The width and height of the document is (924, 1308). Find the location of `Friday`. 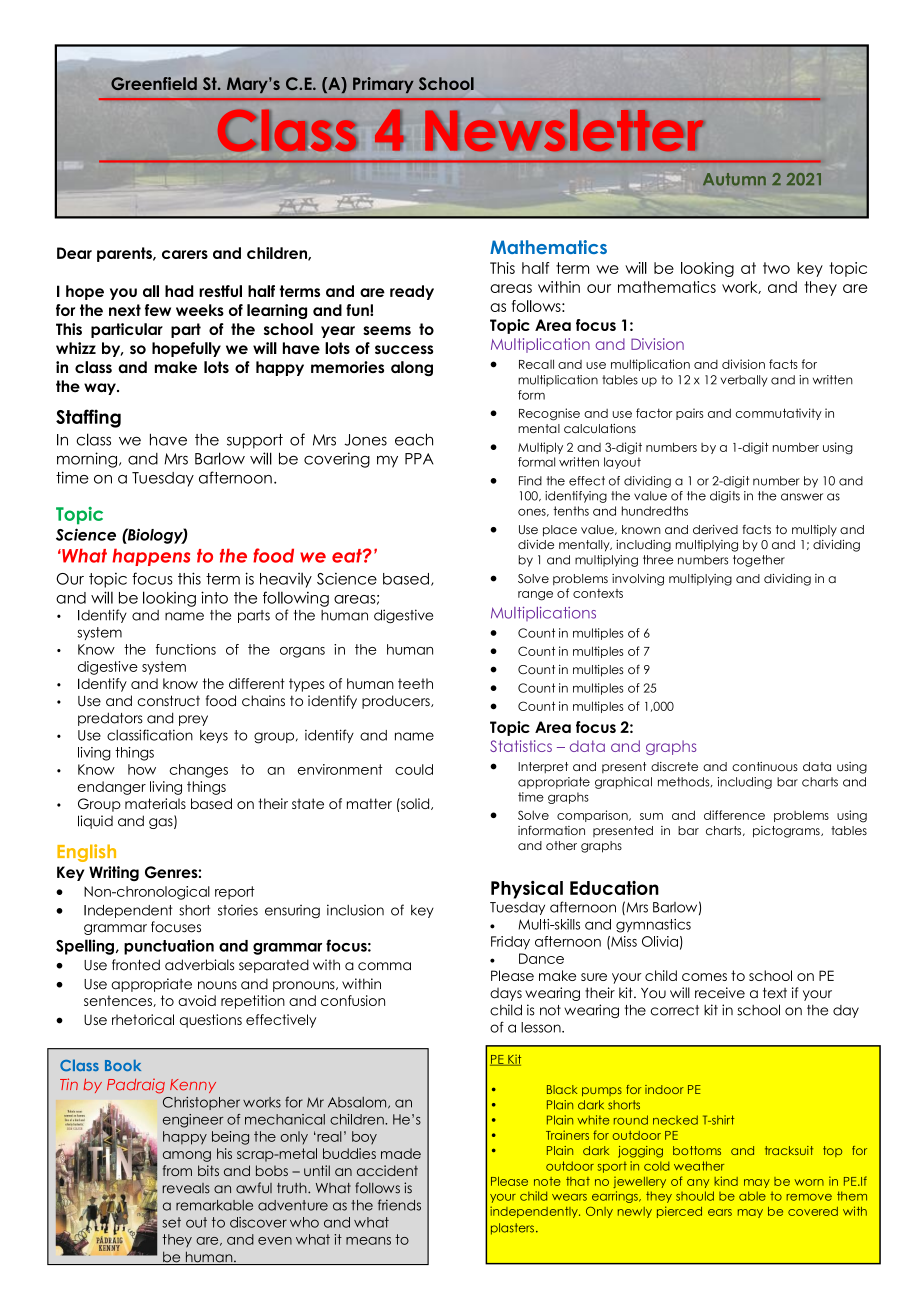

Friday is located at coordinates (510, 943).
